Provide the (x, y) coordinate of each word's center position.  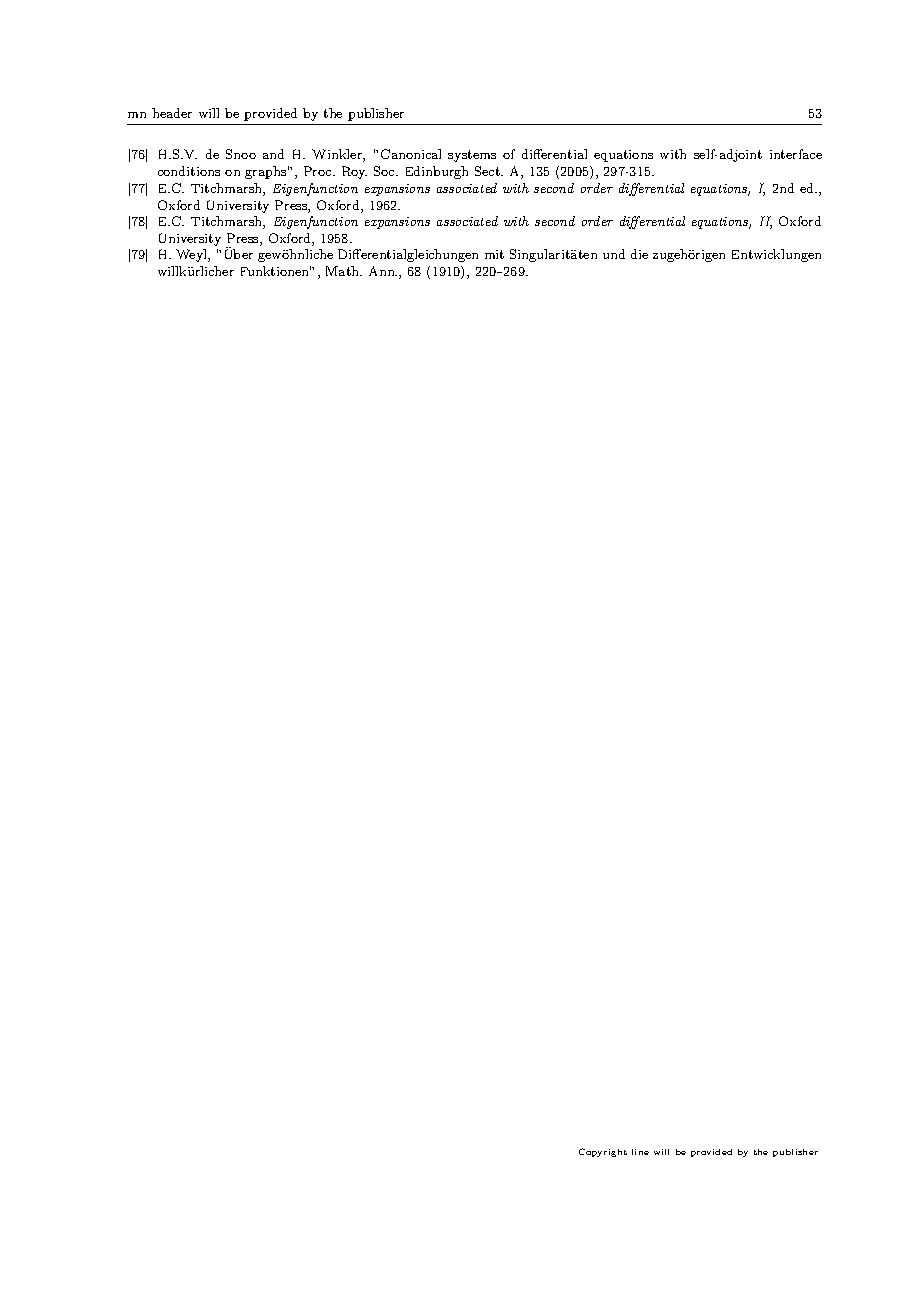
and (273, 154)
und (614, 254)
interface (796, 154)
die (639, 254)
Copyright (603, 1152)
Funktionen (276, 271)
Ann (383, 271)
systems (472, 156)
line (640, 1152)
